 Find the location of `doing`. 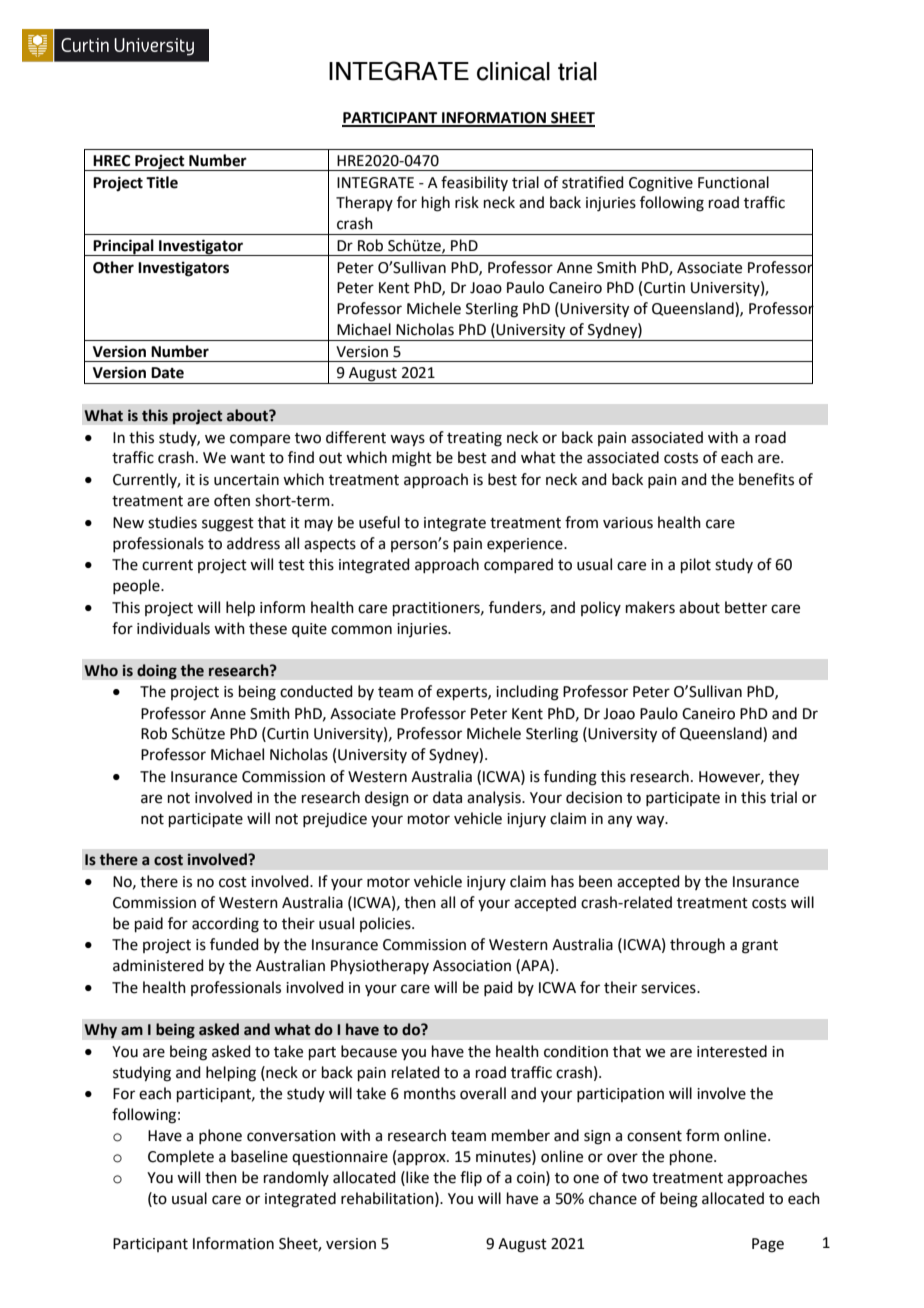

doing is located at coordinates (157, 672).
